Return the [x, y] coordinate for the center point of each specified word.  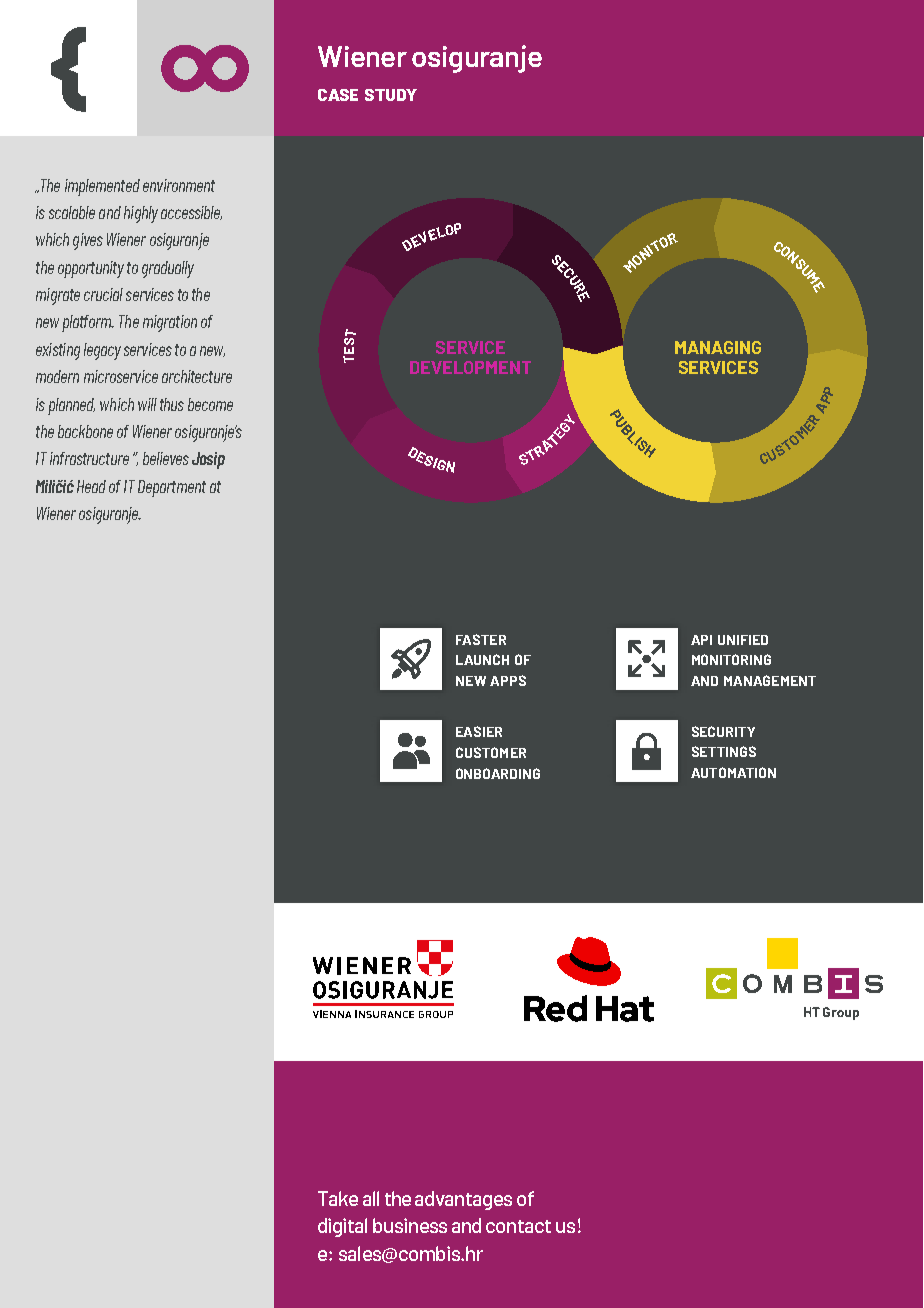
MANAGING [718, 347]
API [701, 640]
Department [172, 488]
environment [179, 185]
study [391, 95]
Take [338, 1198]
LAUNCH [482, 659]
